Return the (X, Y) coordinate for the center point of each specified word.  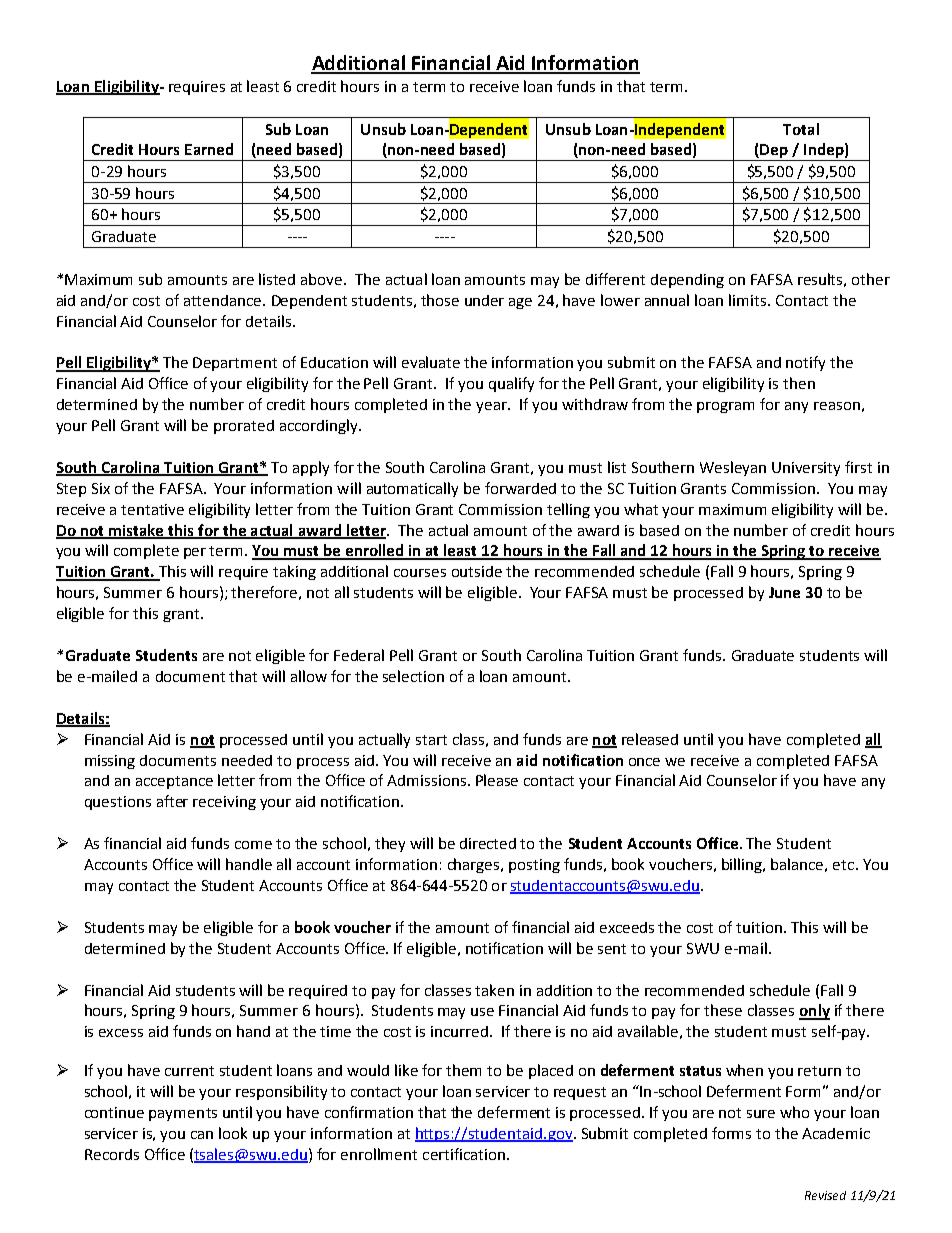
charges (475, 865)
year (492, 407)
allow (309, 676)
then (799, 383)
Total (801, 129)
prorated (244, 427)
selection (413, 676)
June (784, 592)
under (484, 300)
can (202, 1135)
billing (743, 865)
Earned (209, 149)
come (253, 845)
